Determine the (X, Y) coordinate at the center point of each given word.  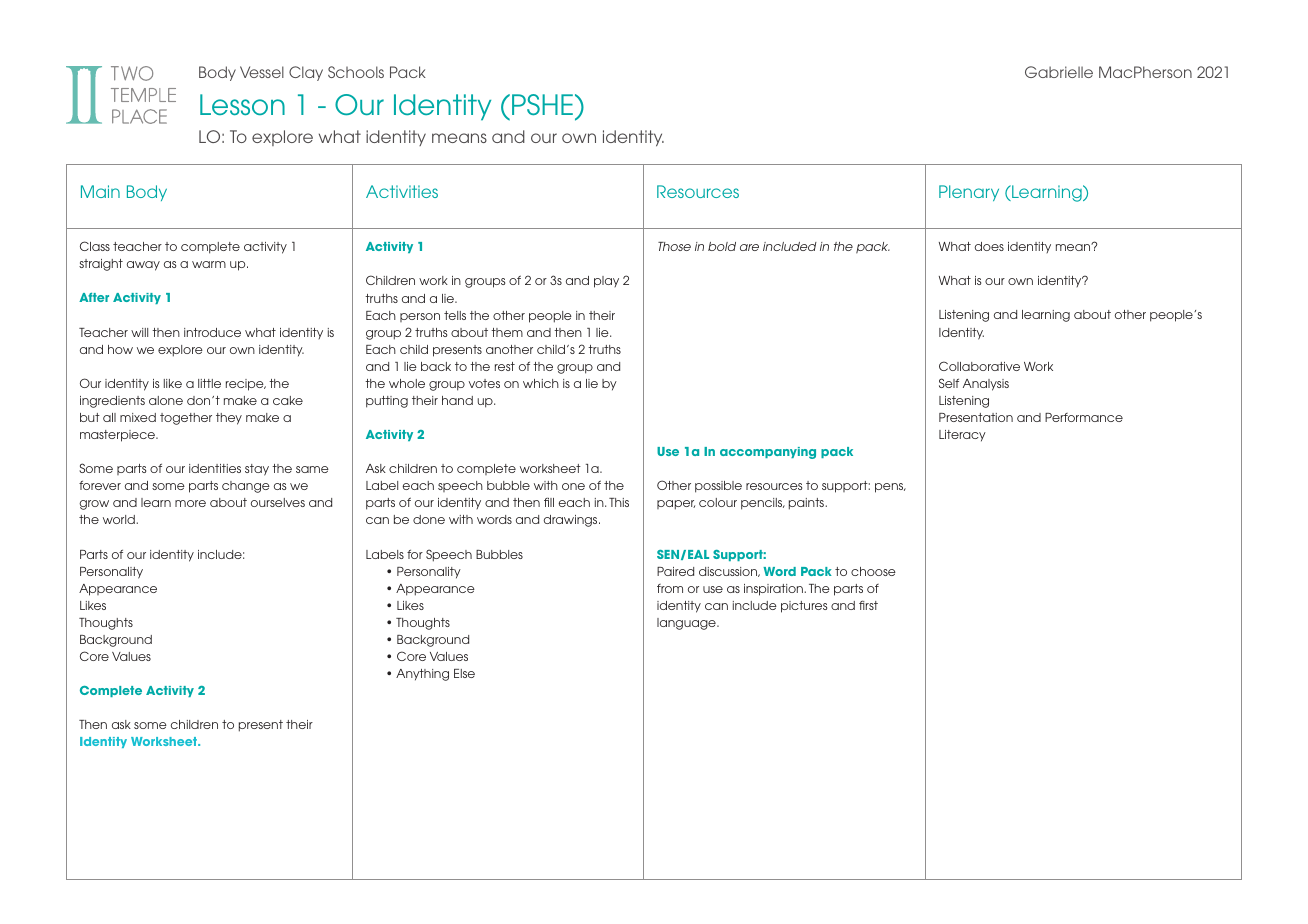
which (541, 383)
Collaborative (979, 366)
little (209, 383)
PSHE (544, 104)
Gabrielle (1059, 72)
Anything (422, 675)
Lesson (242, 104)
